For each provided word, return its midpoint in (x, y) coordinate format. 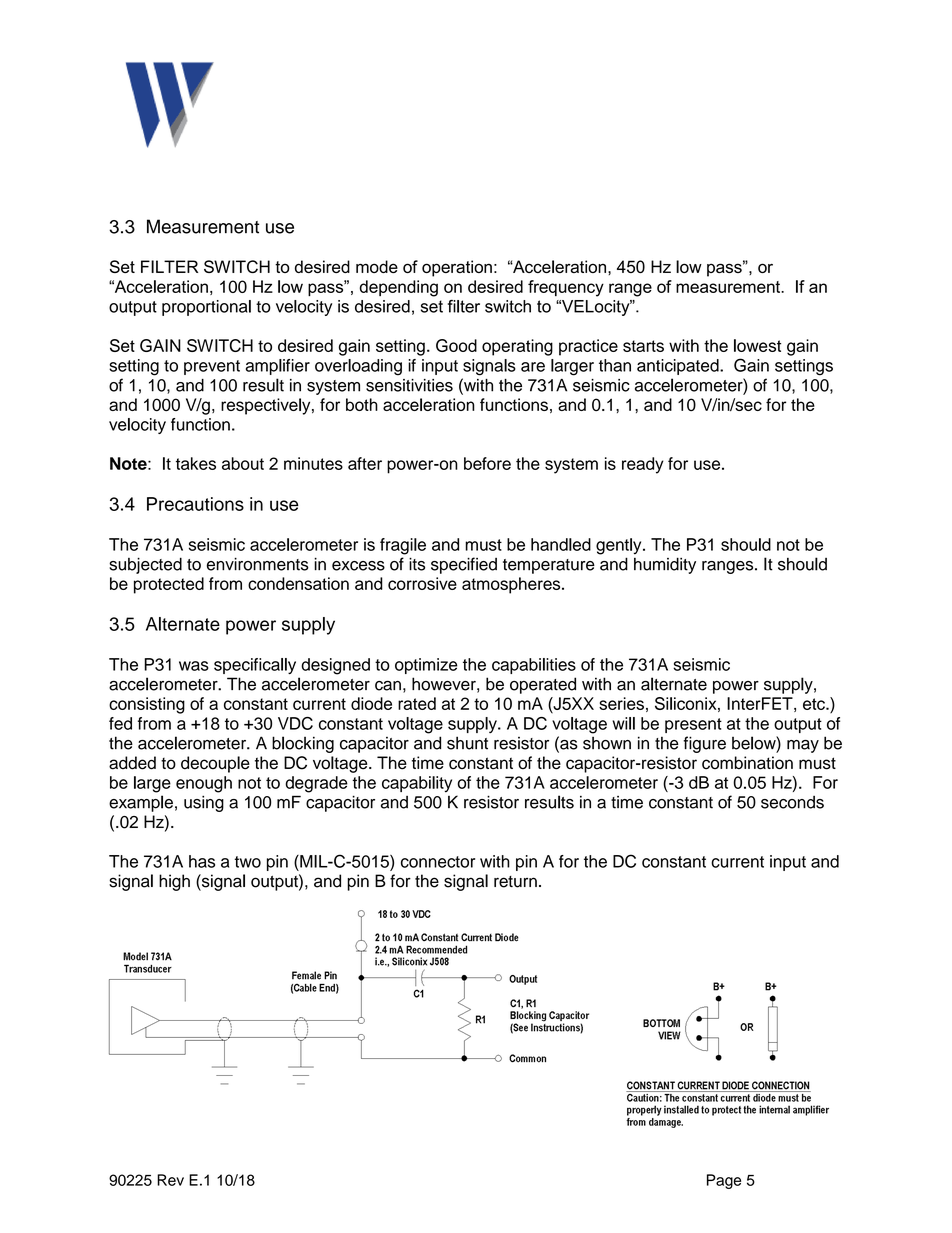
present (693, 725)
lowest (757, 345)
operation (457, 268)
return (515, 882)
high (174, 882)
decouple (215, 764)
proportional (206, 308)
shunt (467, 743)
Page (724, 1181)
